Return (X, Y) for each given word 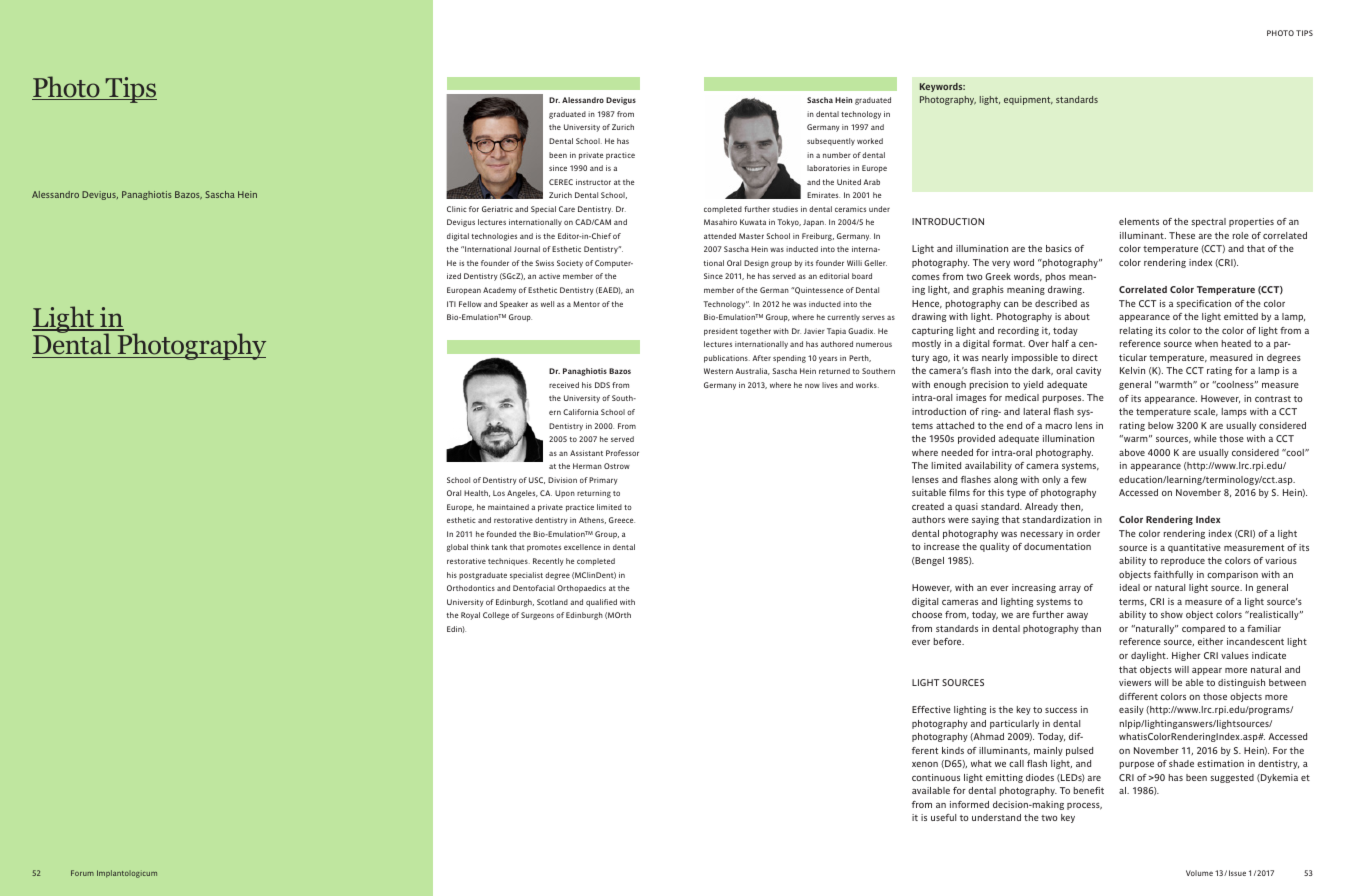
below (1161, 425)
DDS (602, 385)
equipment (1028, 100)
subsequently (831, 142)
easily (1131, 710)
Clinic (457, 209)
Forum (82, 873)
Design (756, 264)
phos (1056, 277)
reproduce (1183, 561)
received (564, 385)
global (457, 548)
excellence (582, 547)
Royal (470, 616)
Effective (931, 709)
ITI (451, 304)
